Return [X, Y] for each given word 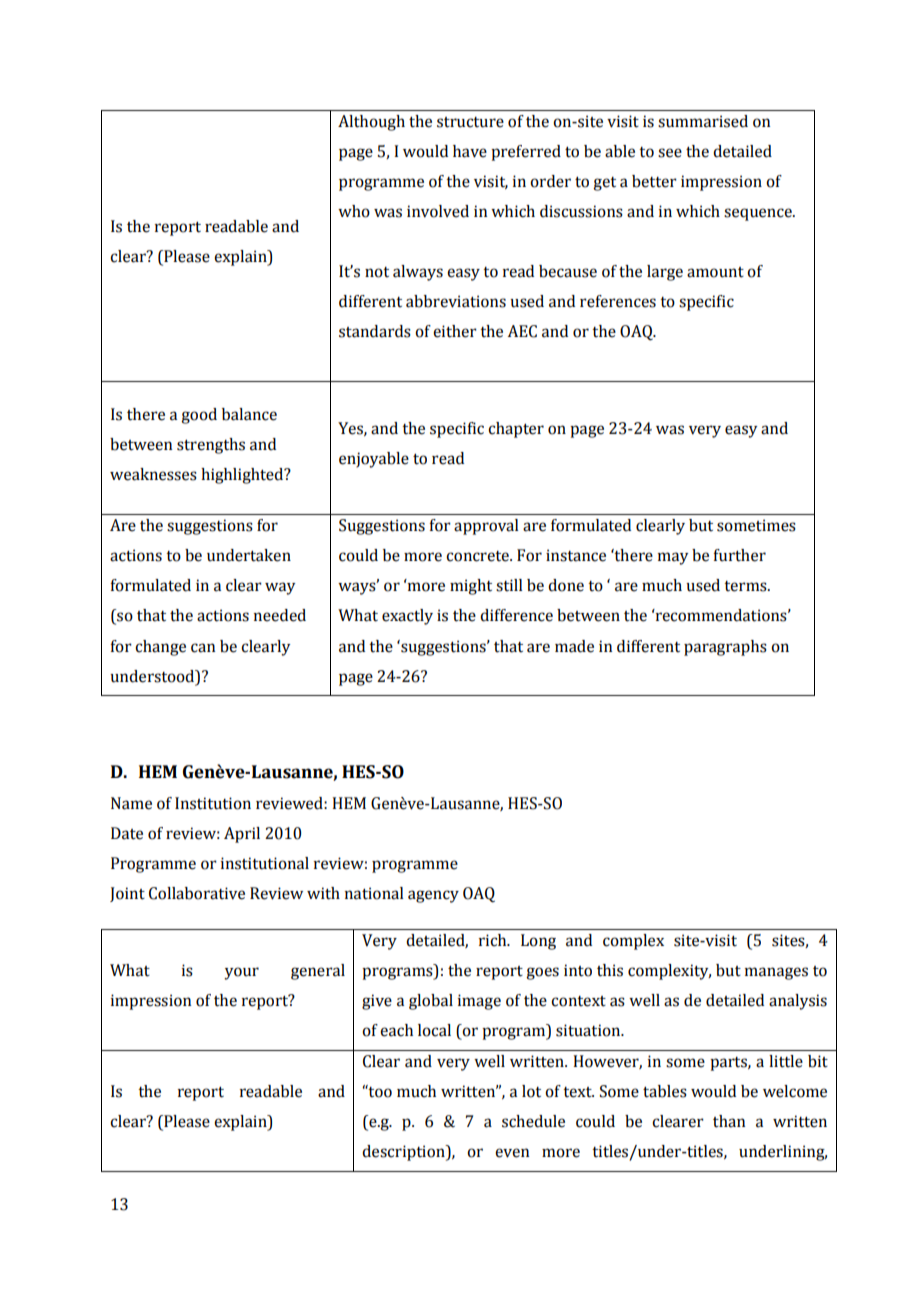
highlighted [243, 476]
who [354, 211]
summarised [703, 121]
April [242, 835]
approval [486, 527]
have [470, 151]
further [739, 555]
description [404, 1153]
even [512, 1153]
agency [433, 896]
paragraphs [725, 648]
